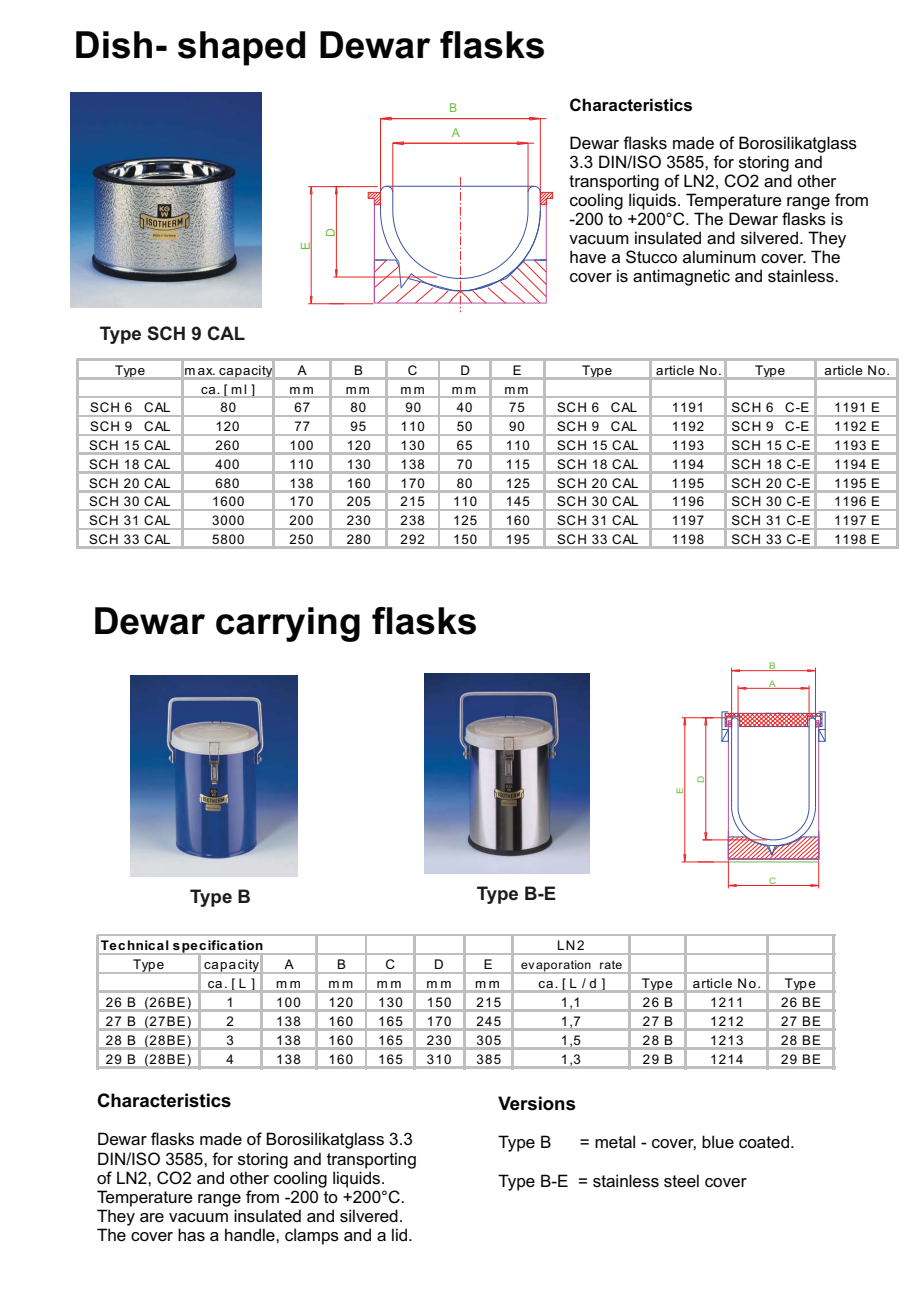 The width and height of the image is (924, 1308). What do you see at coordinates (651, 257) in the image?
I see `Stucco` at bounding box center [651, 257].
